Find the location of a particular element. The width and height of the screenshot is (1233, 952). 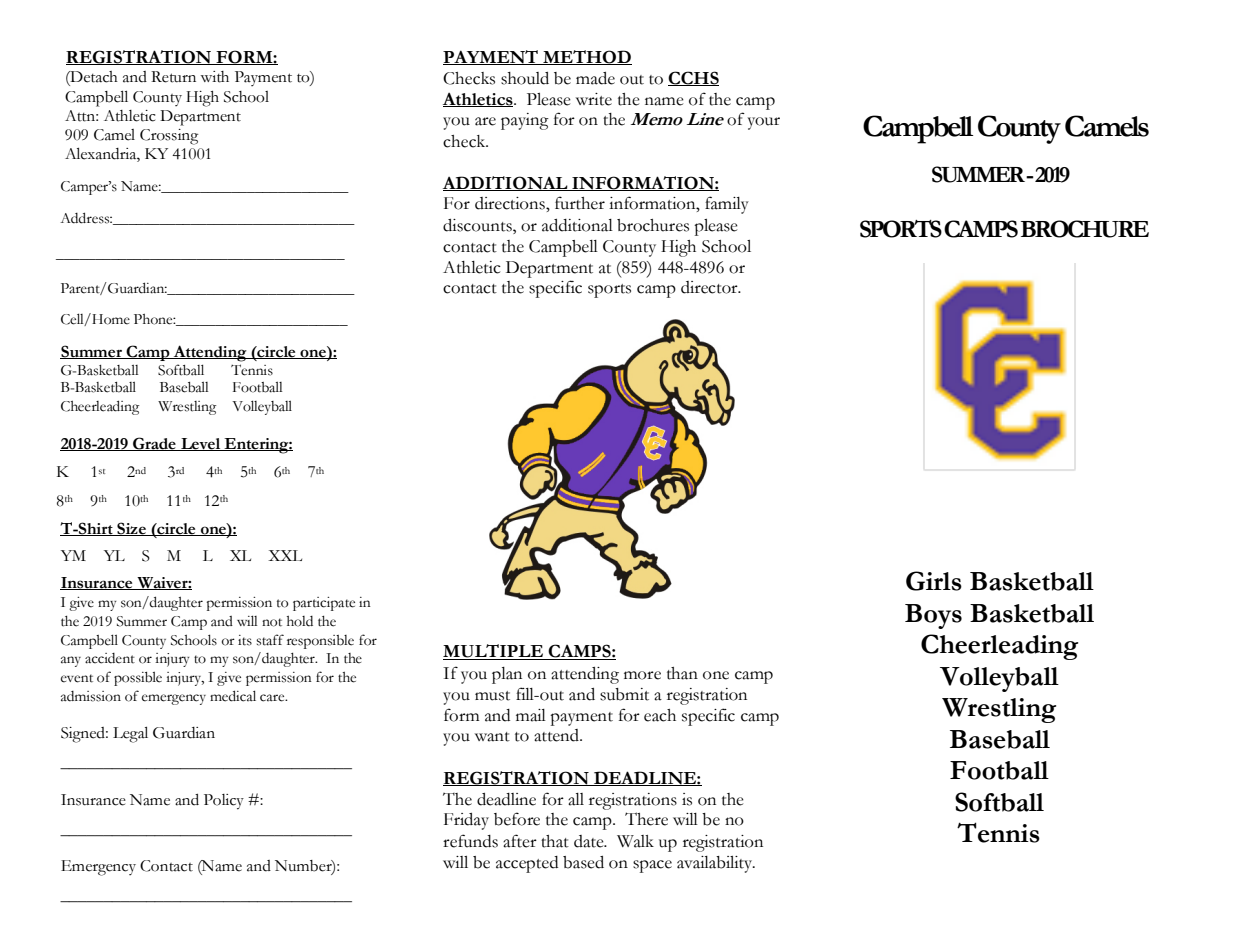

Return is located at coordinates (173, 77).
